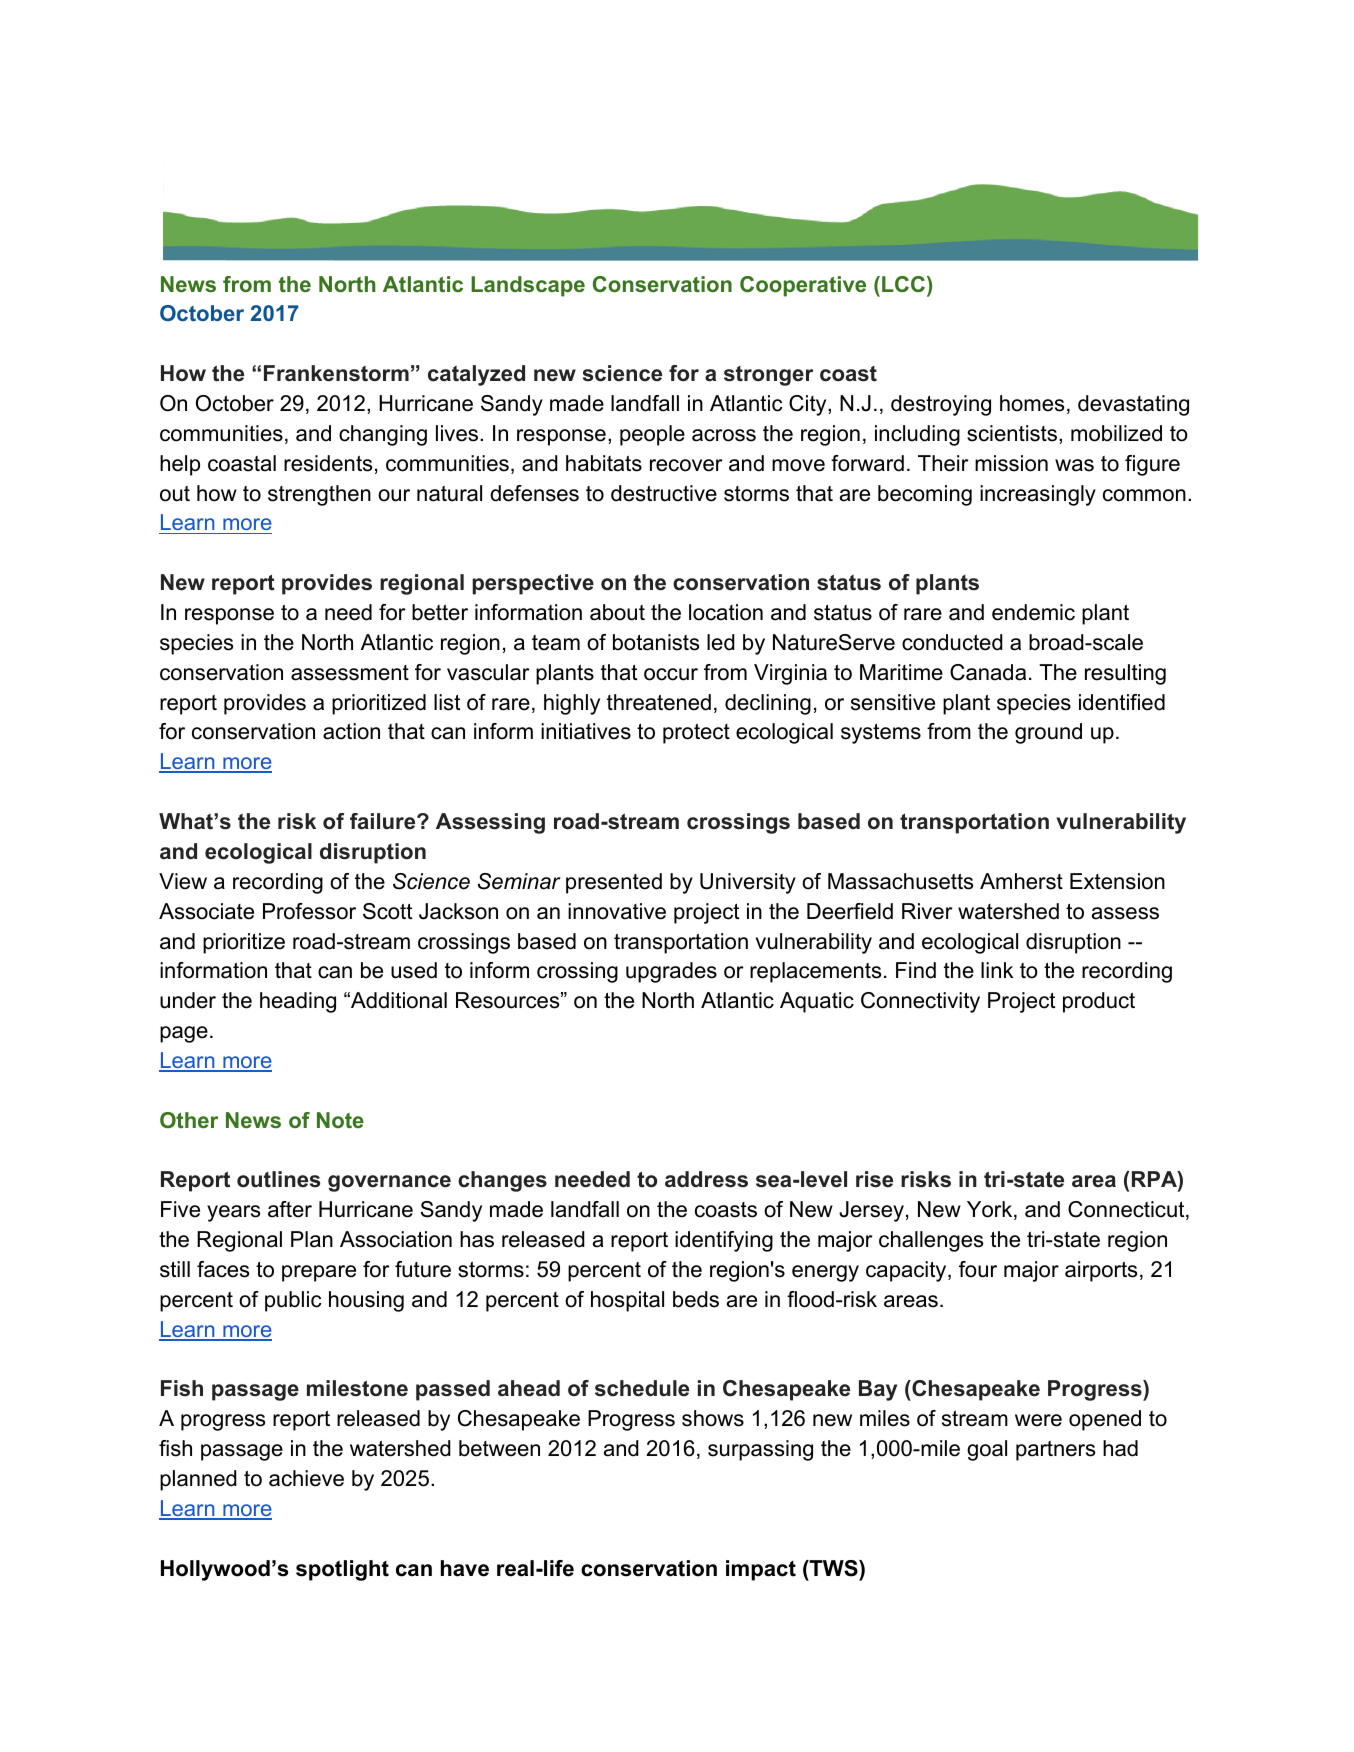 The width and height of the page is (1354, 1752). What do you see at coordinates (978, 1269) in the page?
I see `four` at bounding box center [978, 1269].
